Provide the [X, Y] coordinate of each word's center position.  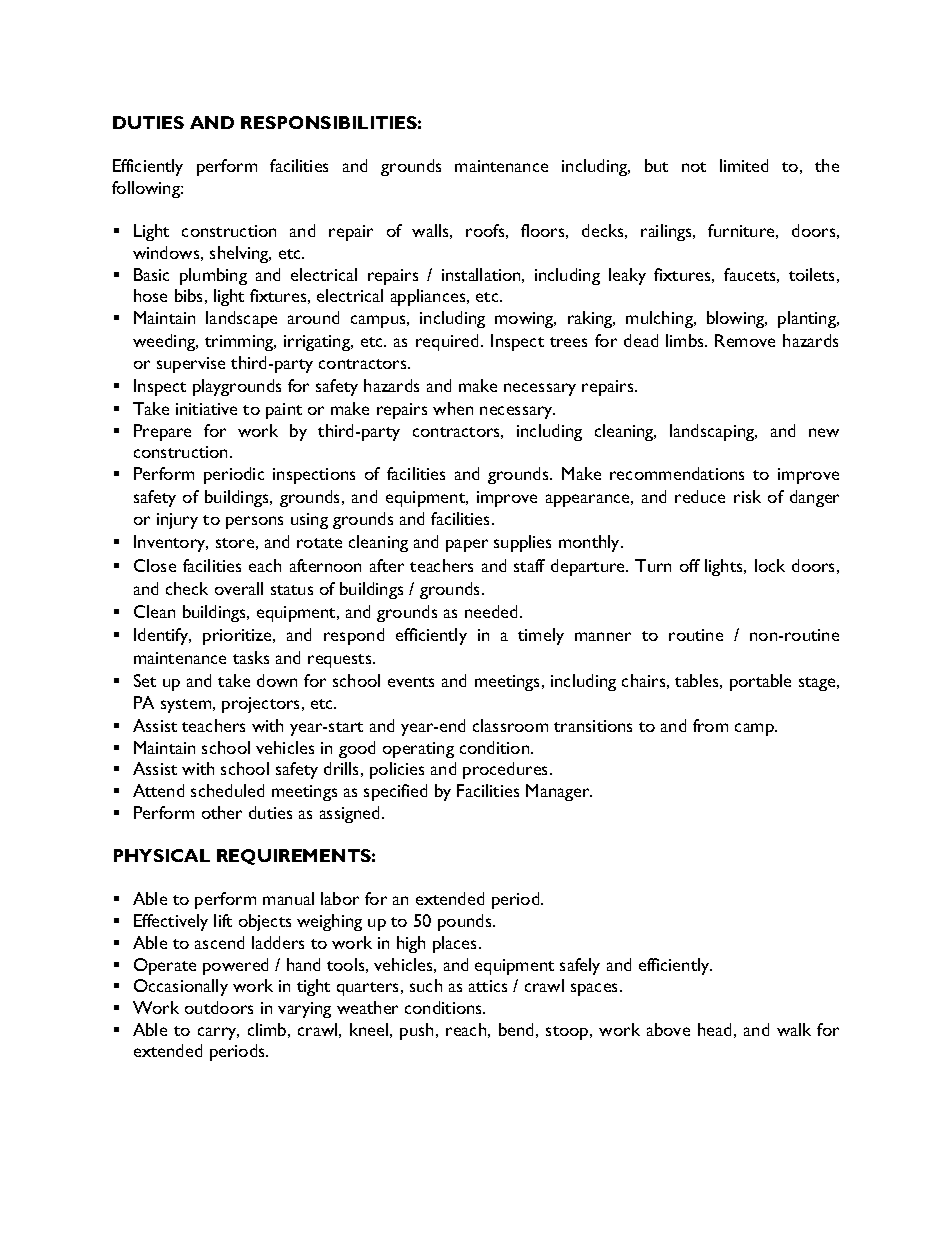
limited [744, 165]
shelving [240, 254]
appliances [429, 297]
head [714, 1029]
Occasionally [181, 987]
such [426, 985]
